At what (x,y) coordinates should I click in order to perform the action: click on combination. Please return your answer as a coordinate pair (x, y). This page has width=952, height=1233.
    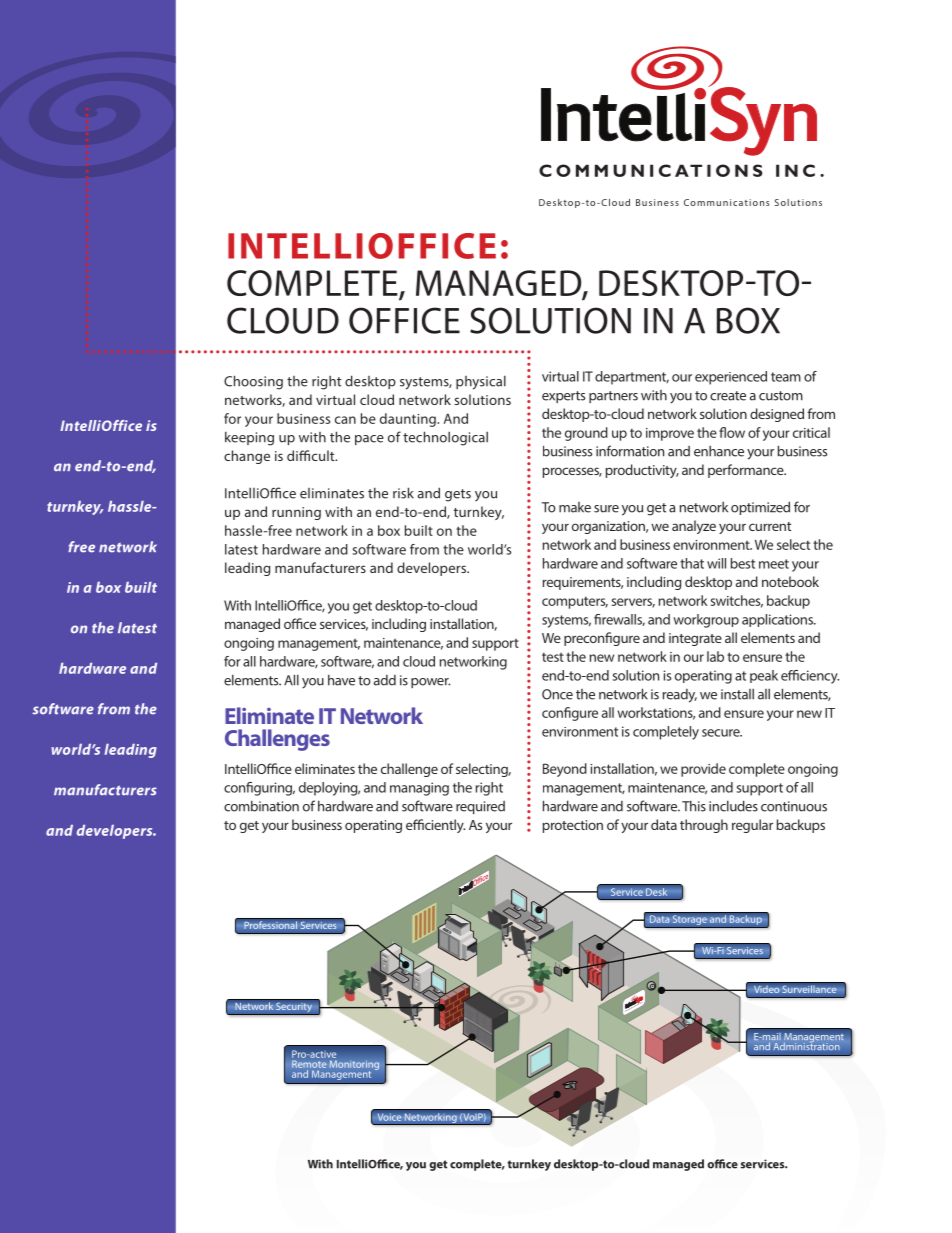
    Looking at the image, I should click on (261, 806).
